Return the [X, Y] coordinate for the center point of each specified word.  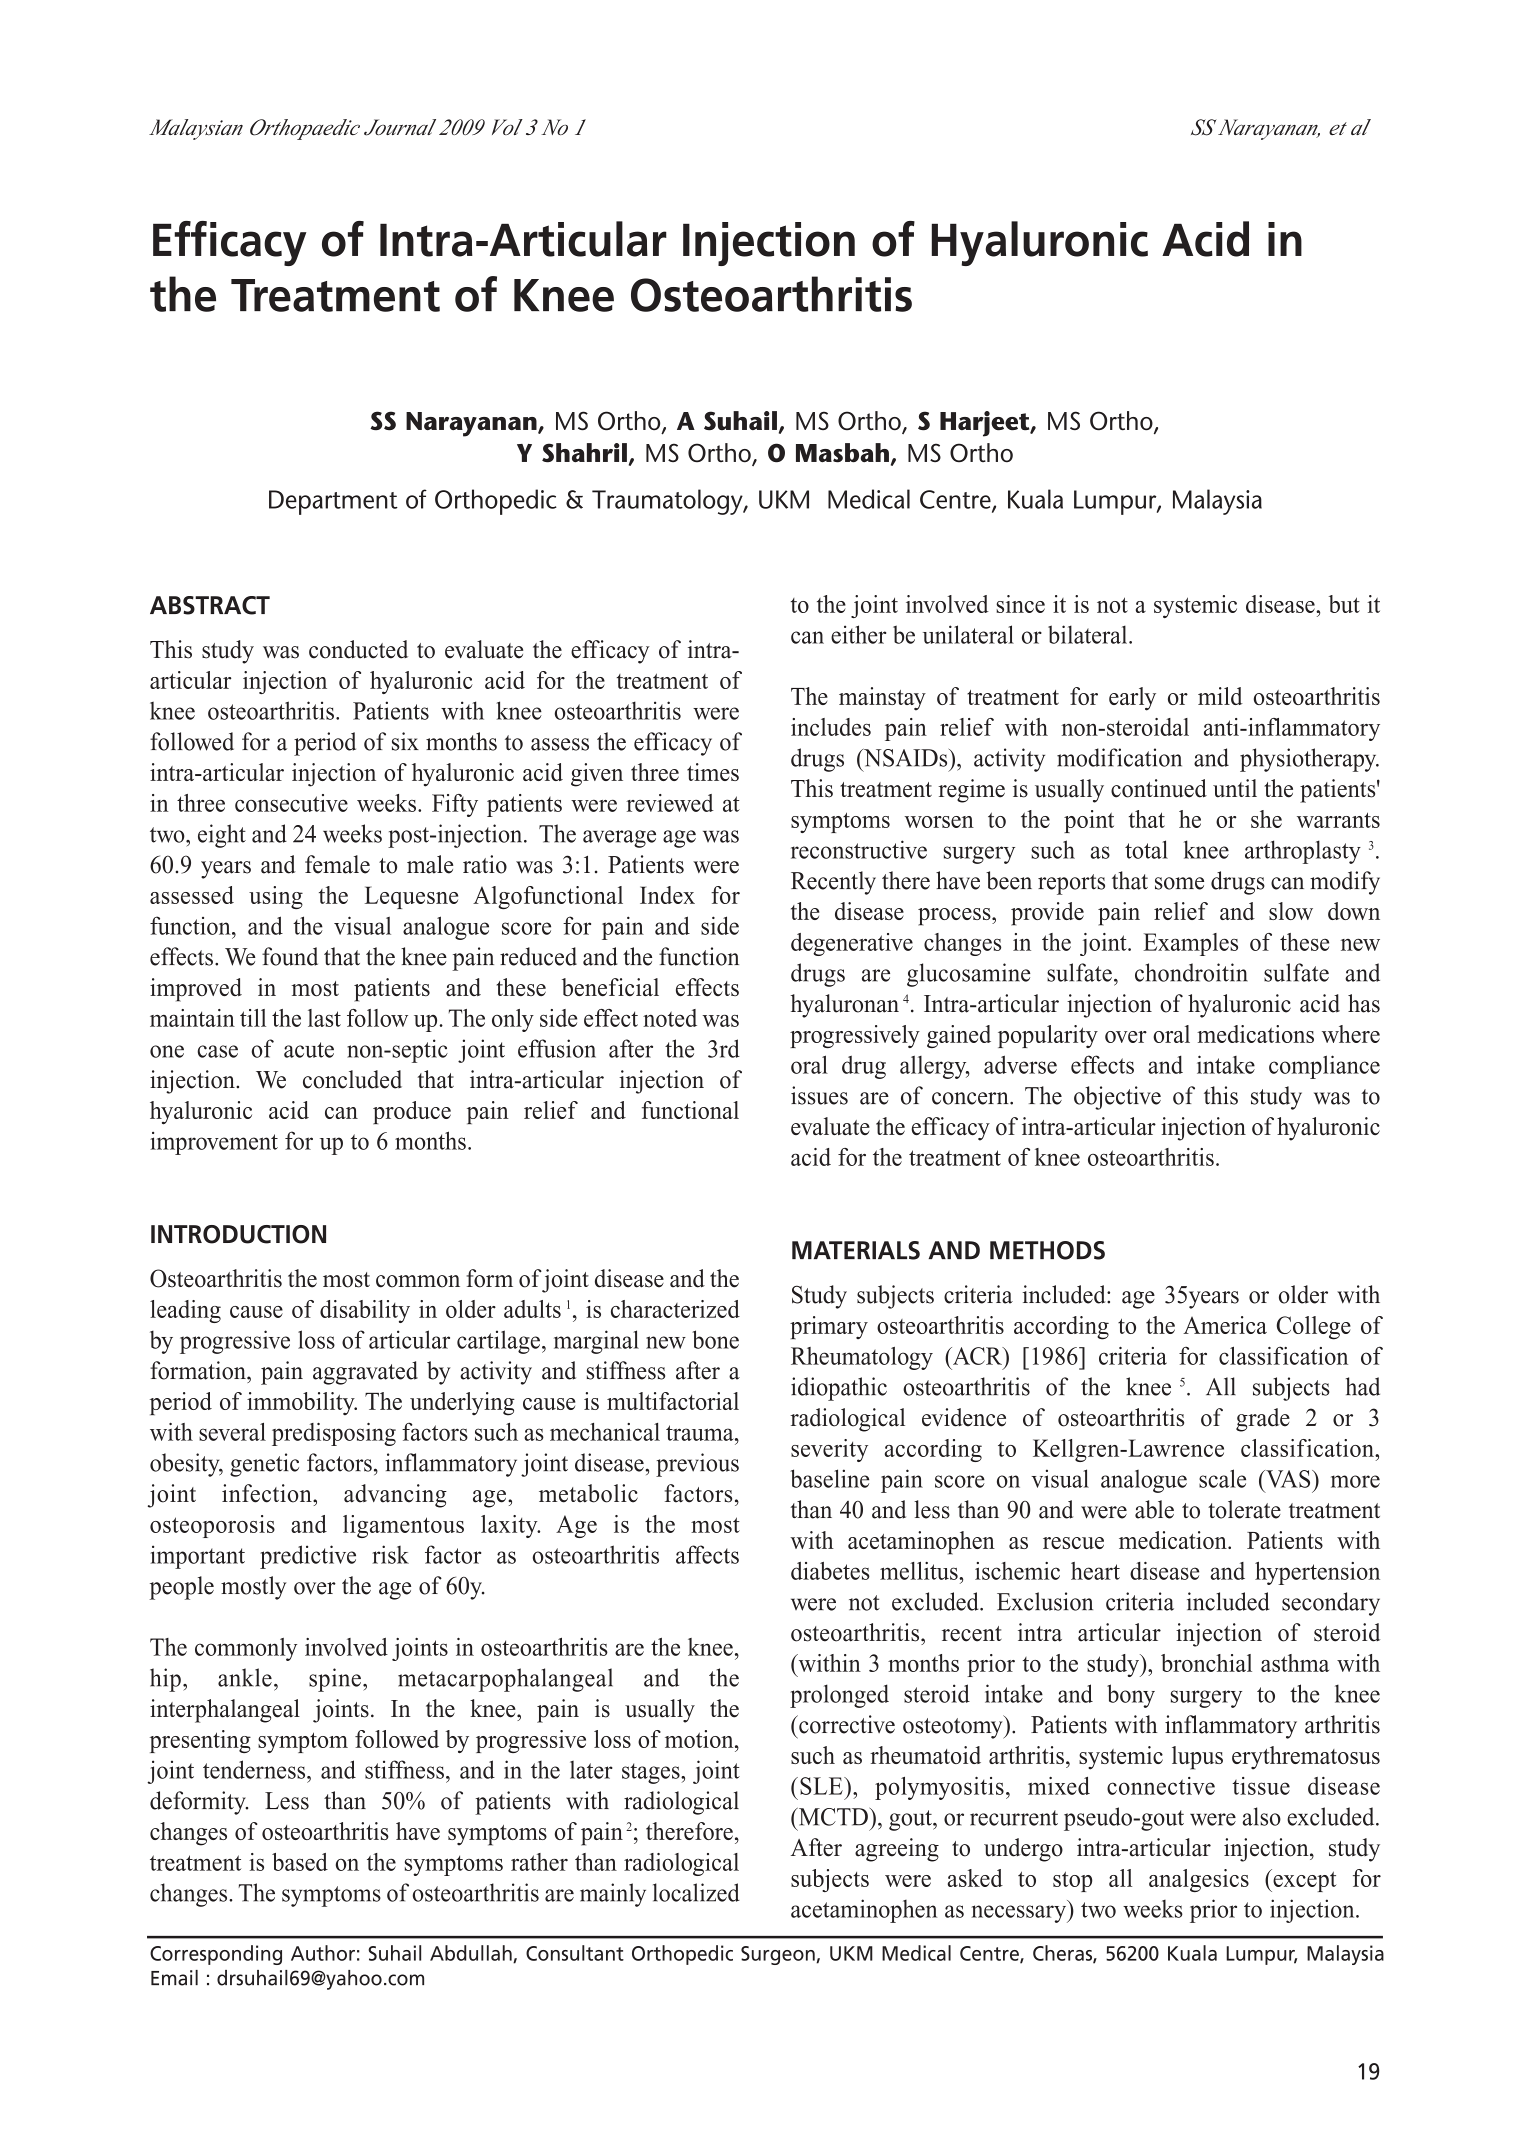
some [1179, 883]
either [858, 634]
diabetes [830, 1571]
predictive [308, 1557]
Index [667, 895]
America [1225, 1325]
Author [323, 1953]
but [1344, 604]
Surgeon [779, 1955]
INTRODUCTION [238, 1234]
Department [333, 502]
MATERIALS [856, 1250]
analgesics [1199, 1880]
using [276, 897]
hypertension [1317, 1573]
